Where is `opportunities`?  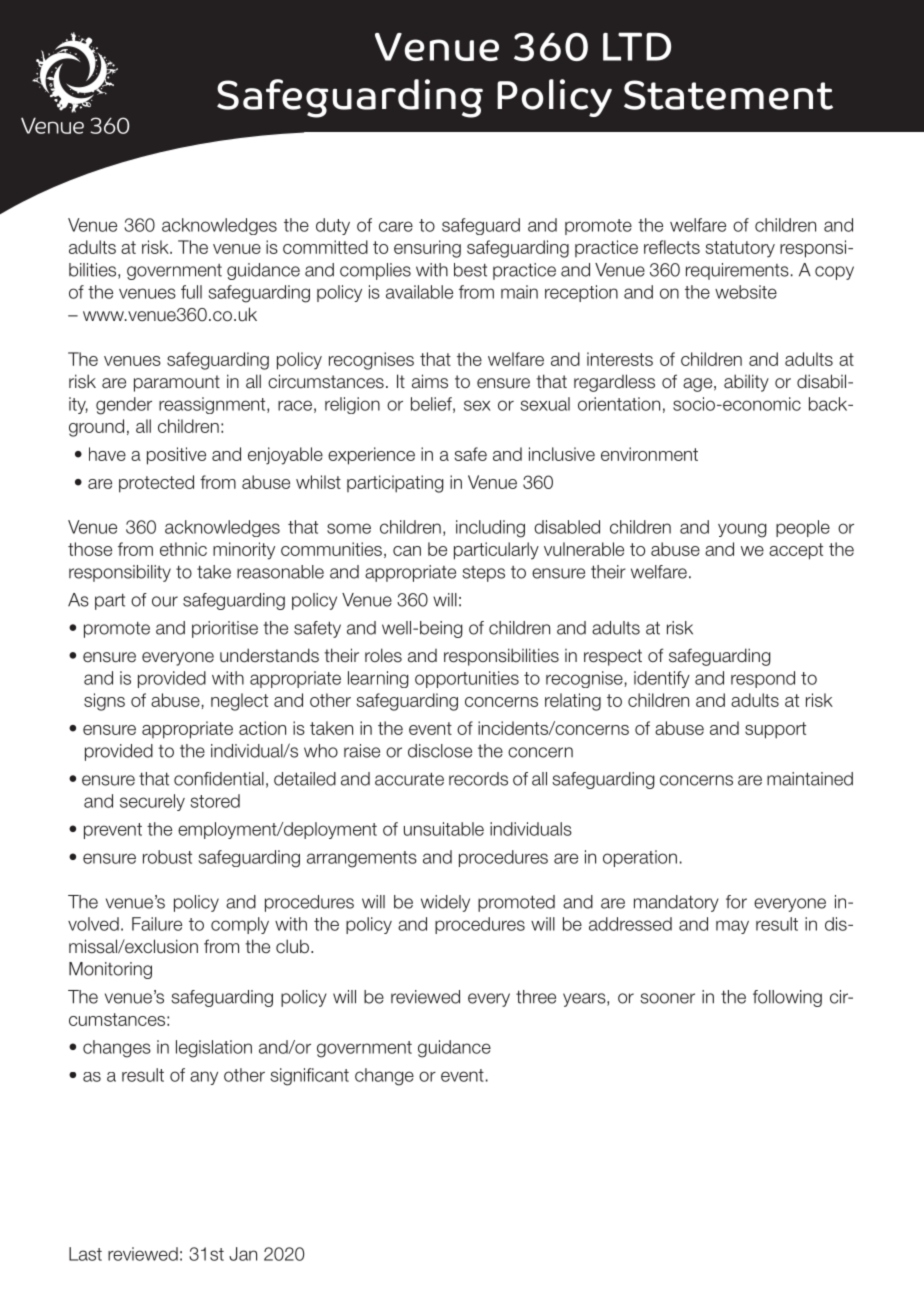
opportunities is located at coordinates (467, 679).
